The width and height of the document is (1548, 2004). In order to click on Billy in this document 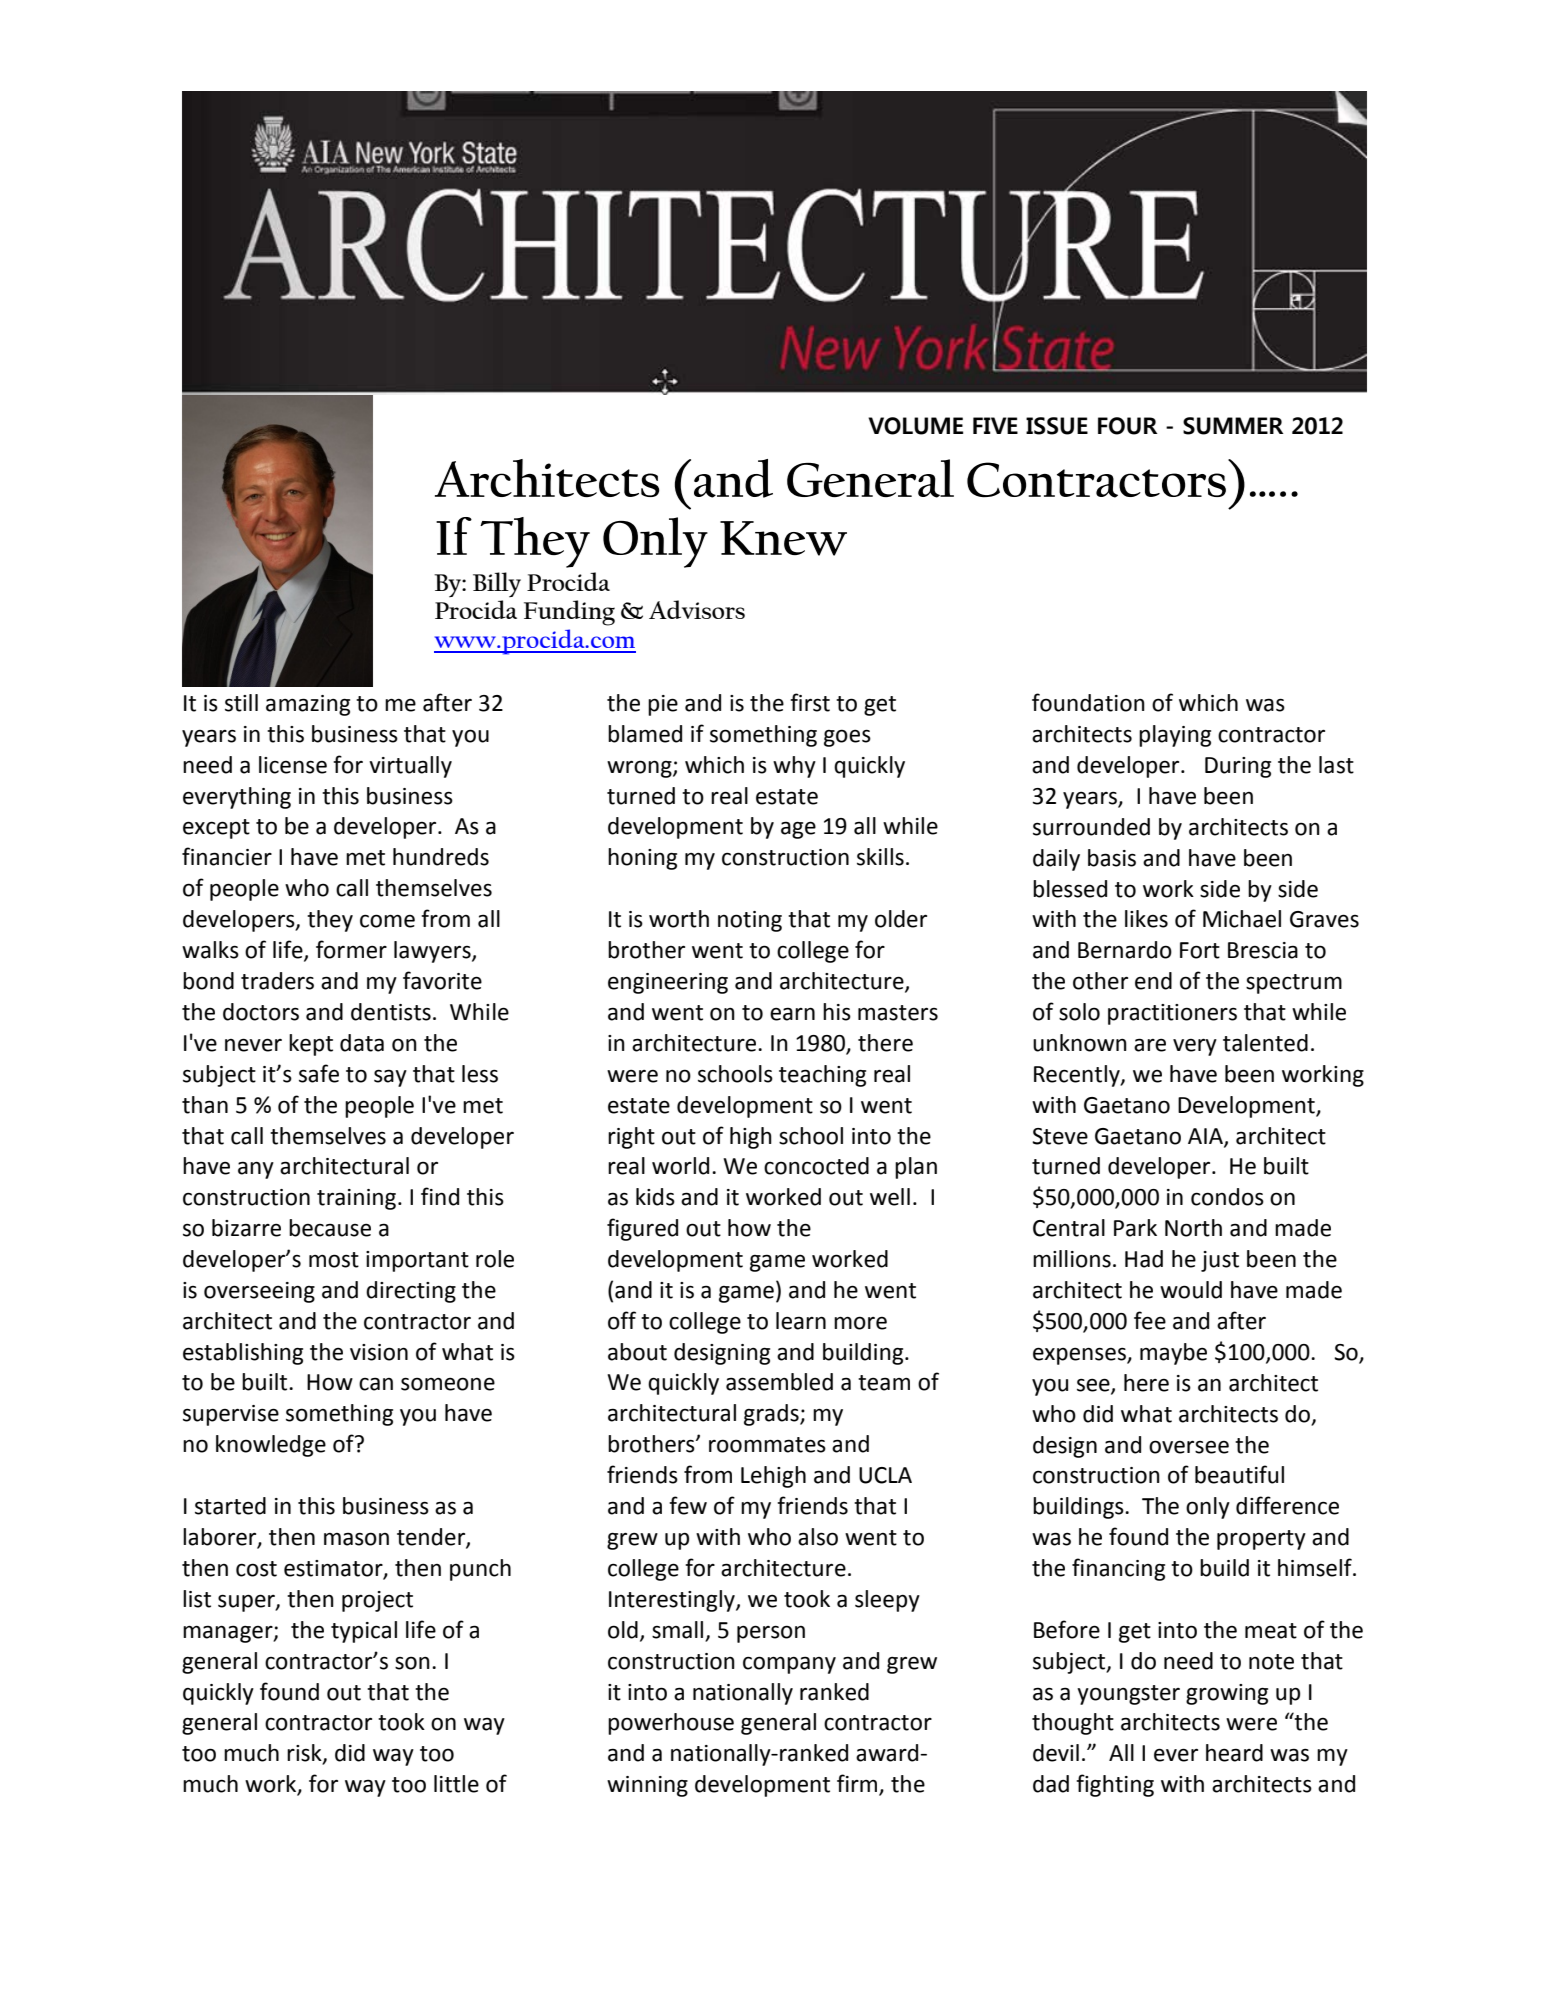, I will do `click(497, 584)`.
